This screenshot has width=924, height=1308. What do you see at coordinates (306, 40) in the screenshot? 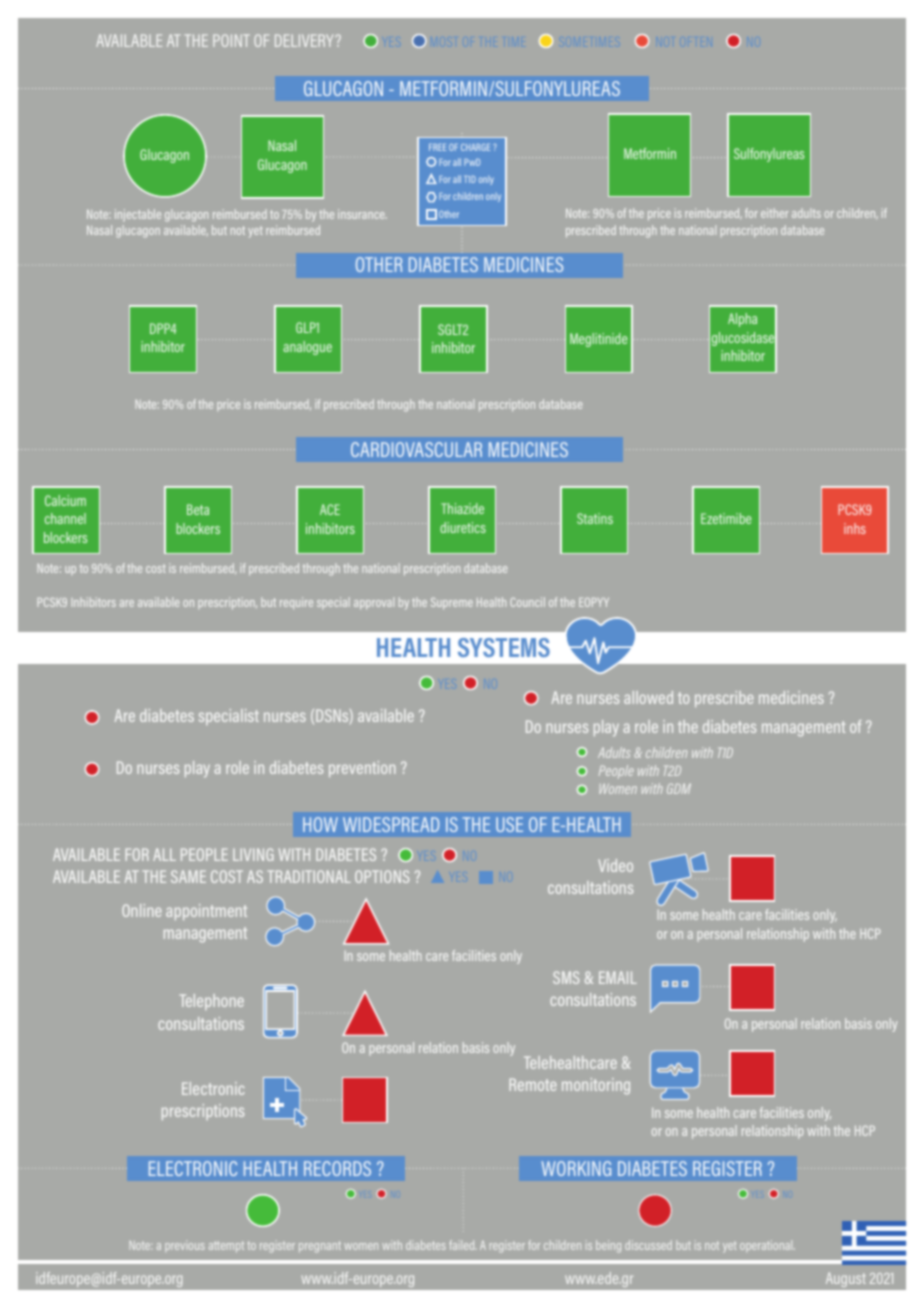
I see `DELIVERY` at bounding box center [306, 40].
